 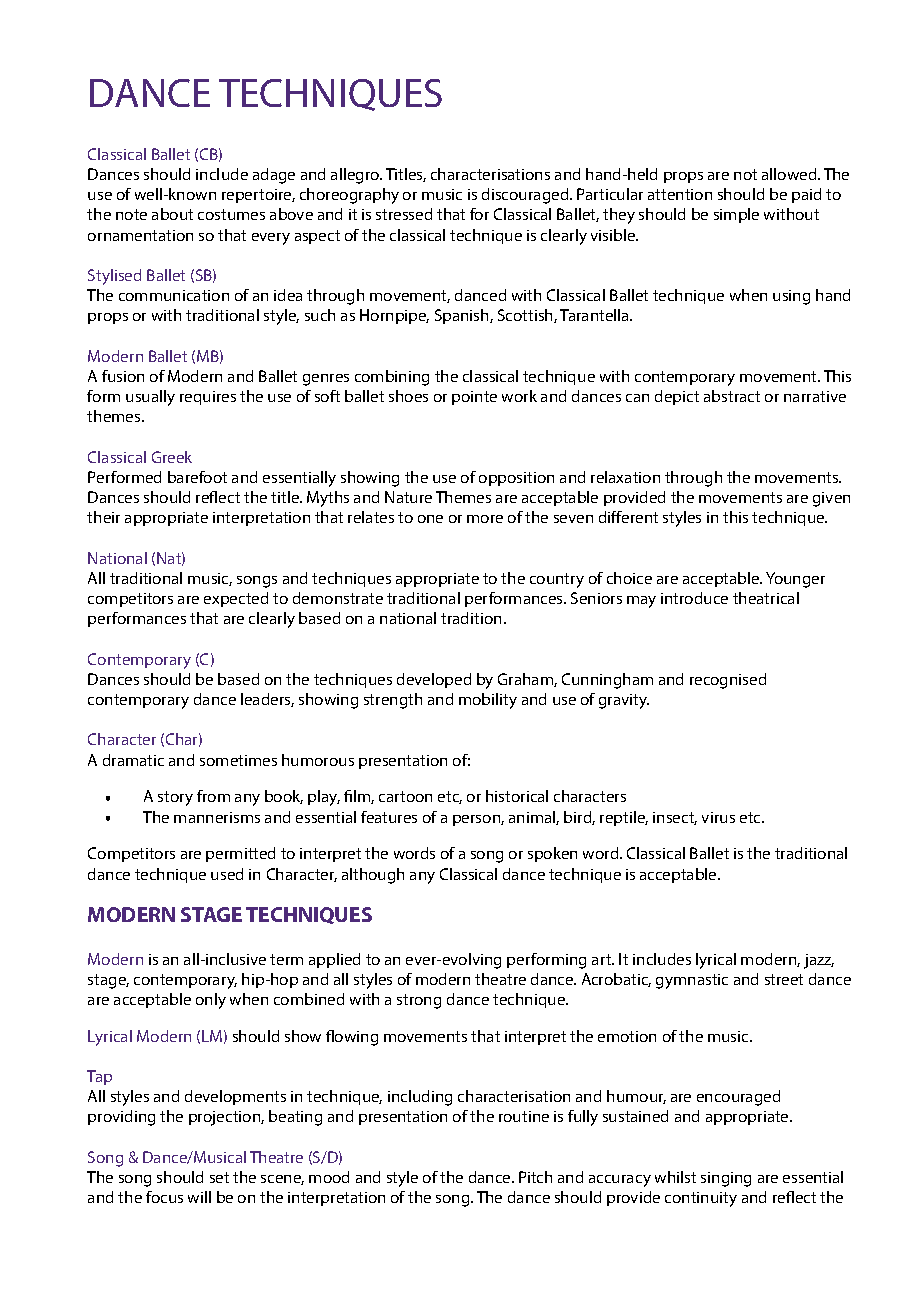 What do you see at coordinates (474, 398) in the page?
I see `pointe` at bounding box center [474, 398].
